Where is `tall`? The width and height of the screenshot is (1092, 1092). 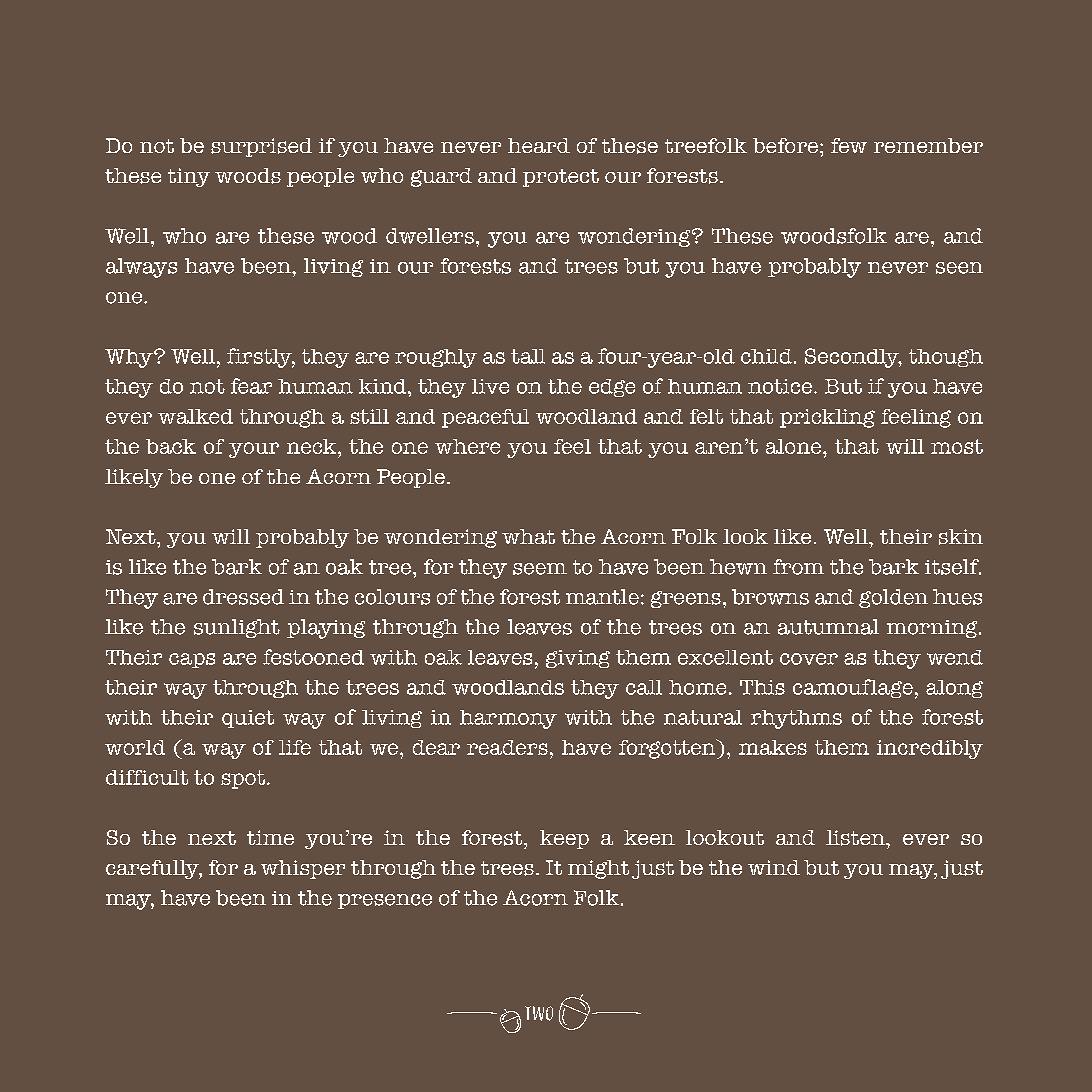
tall is located at coordinates (528, 356).
